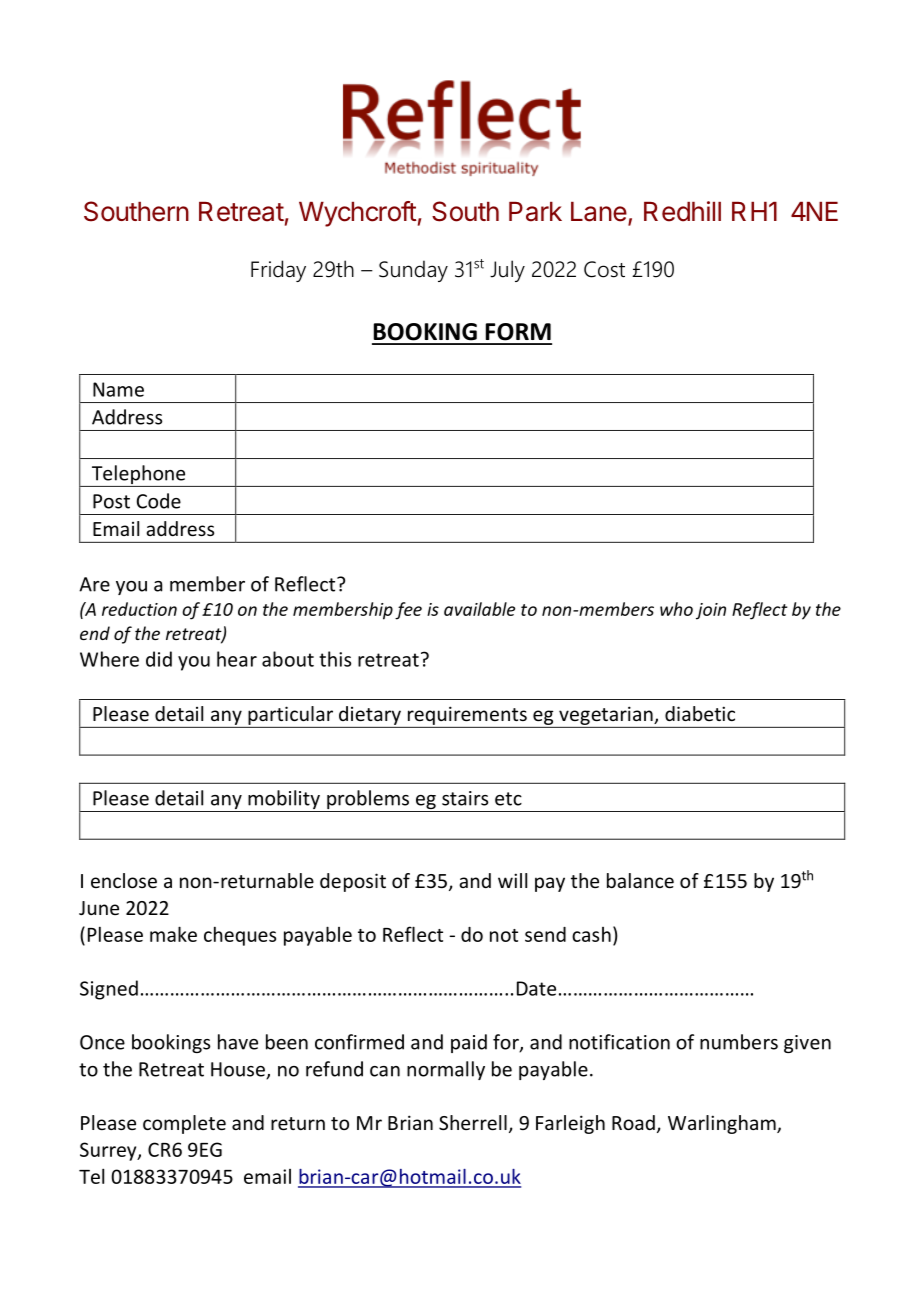 The height and width of the page is (1311, 924). What do you see at coordinates (278, 271) in the page?
I see `Friday` at bounding box center [278, 271].
